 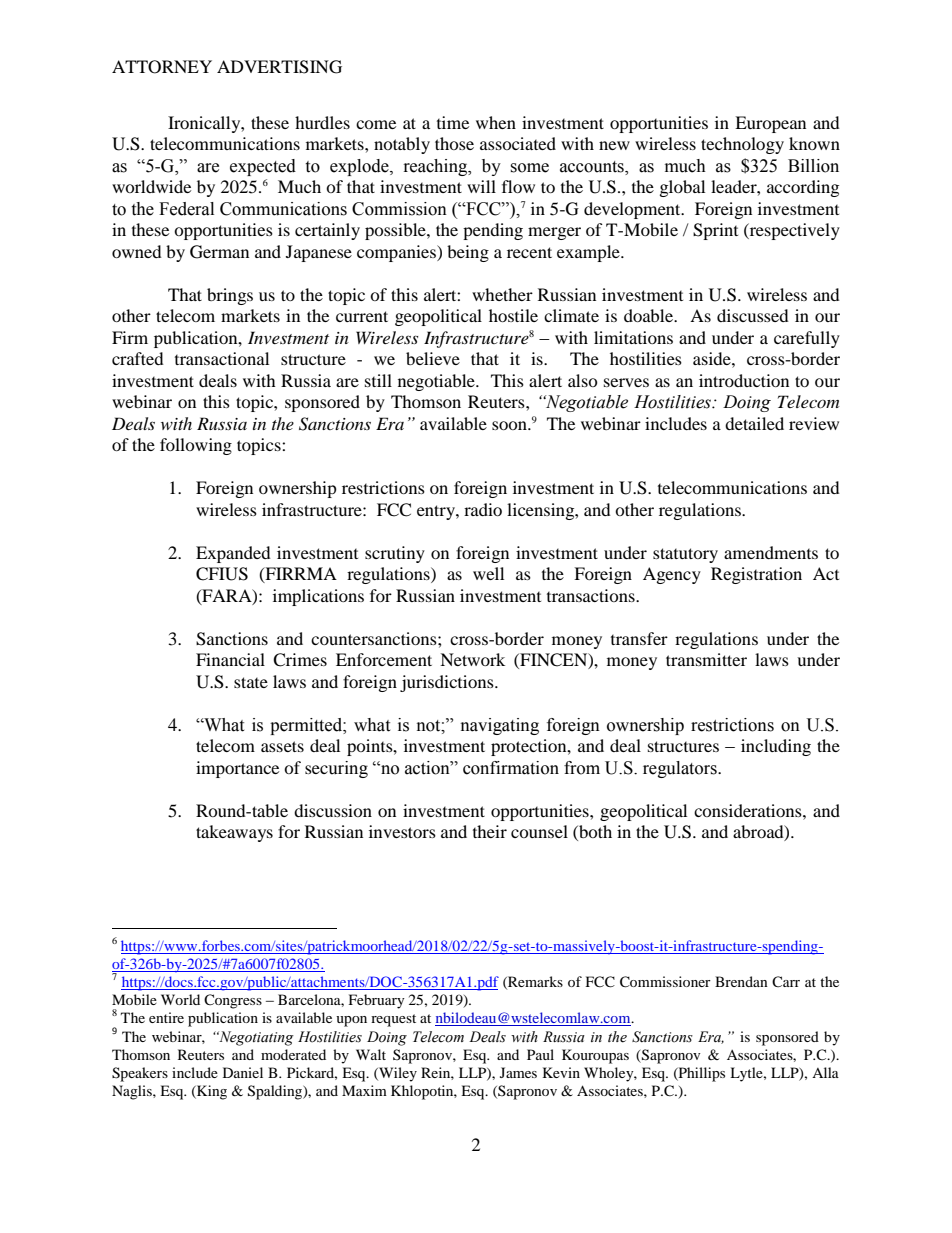 I want to click on European, so click(x=770, y=124).
